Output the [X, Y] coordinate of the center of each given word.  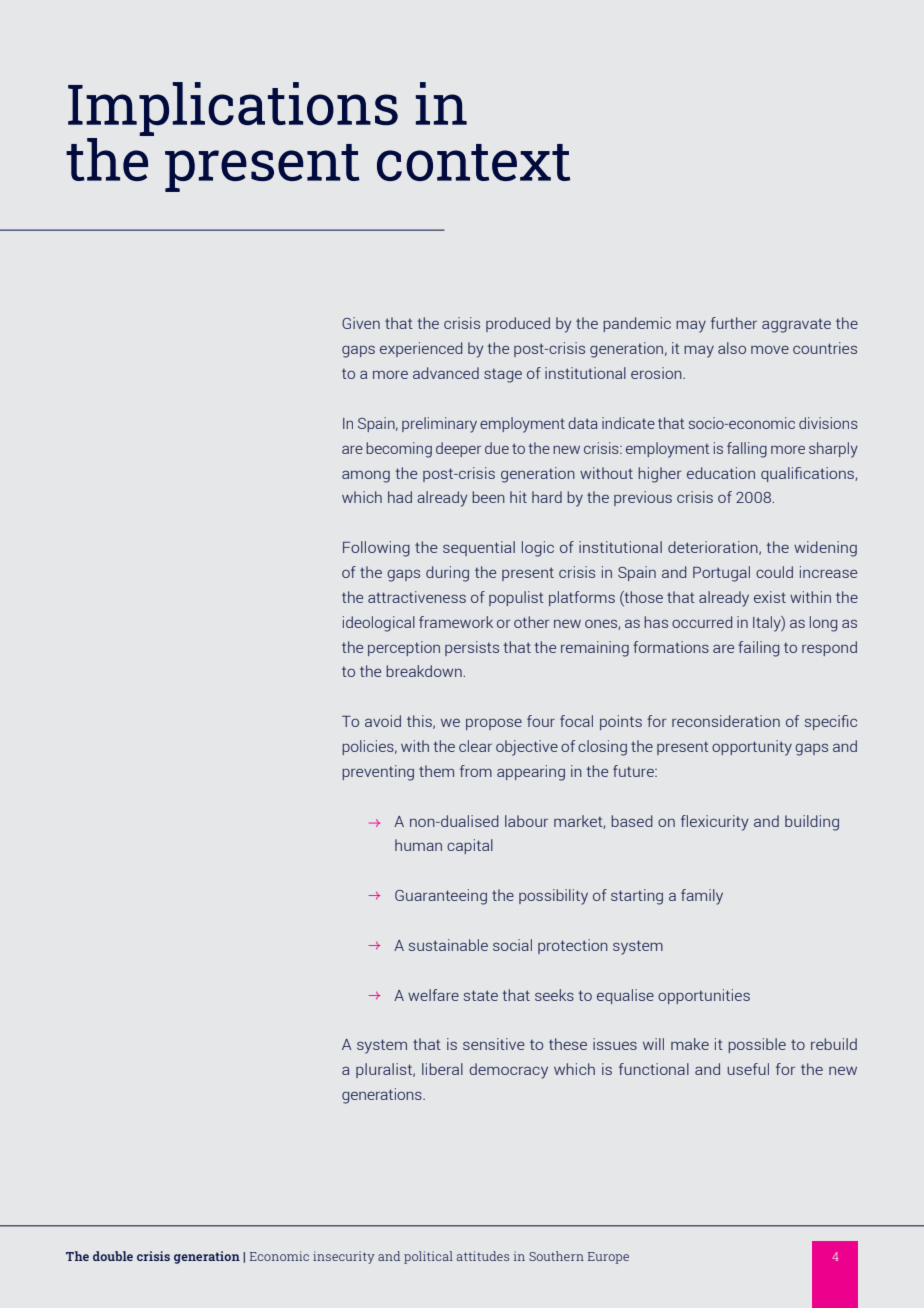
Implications [233, 109]
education [721, 473]
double [113, 1256]
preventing [378, 773]
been [488, 497]
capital [470, 846]
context [473, 162]
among [366, 476]
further [734, 323]
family [702, 897]
